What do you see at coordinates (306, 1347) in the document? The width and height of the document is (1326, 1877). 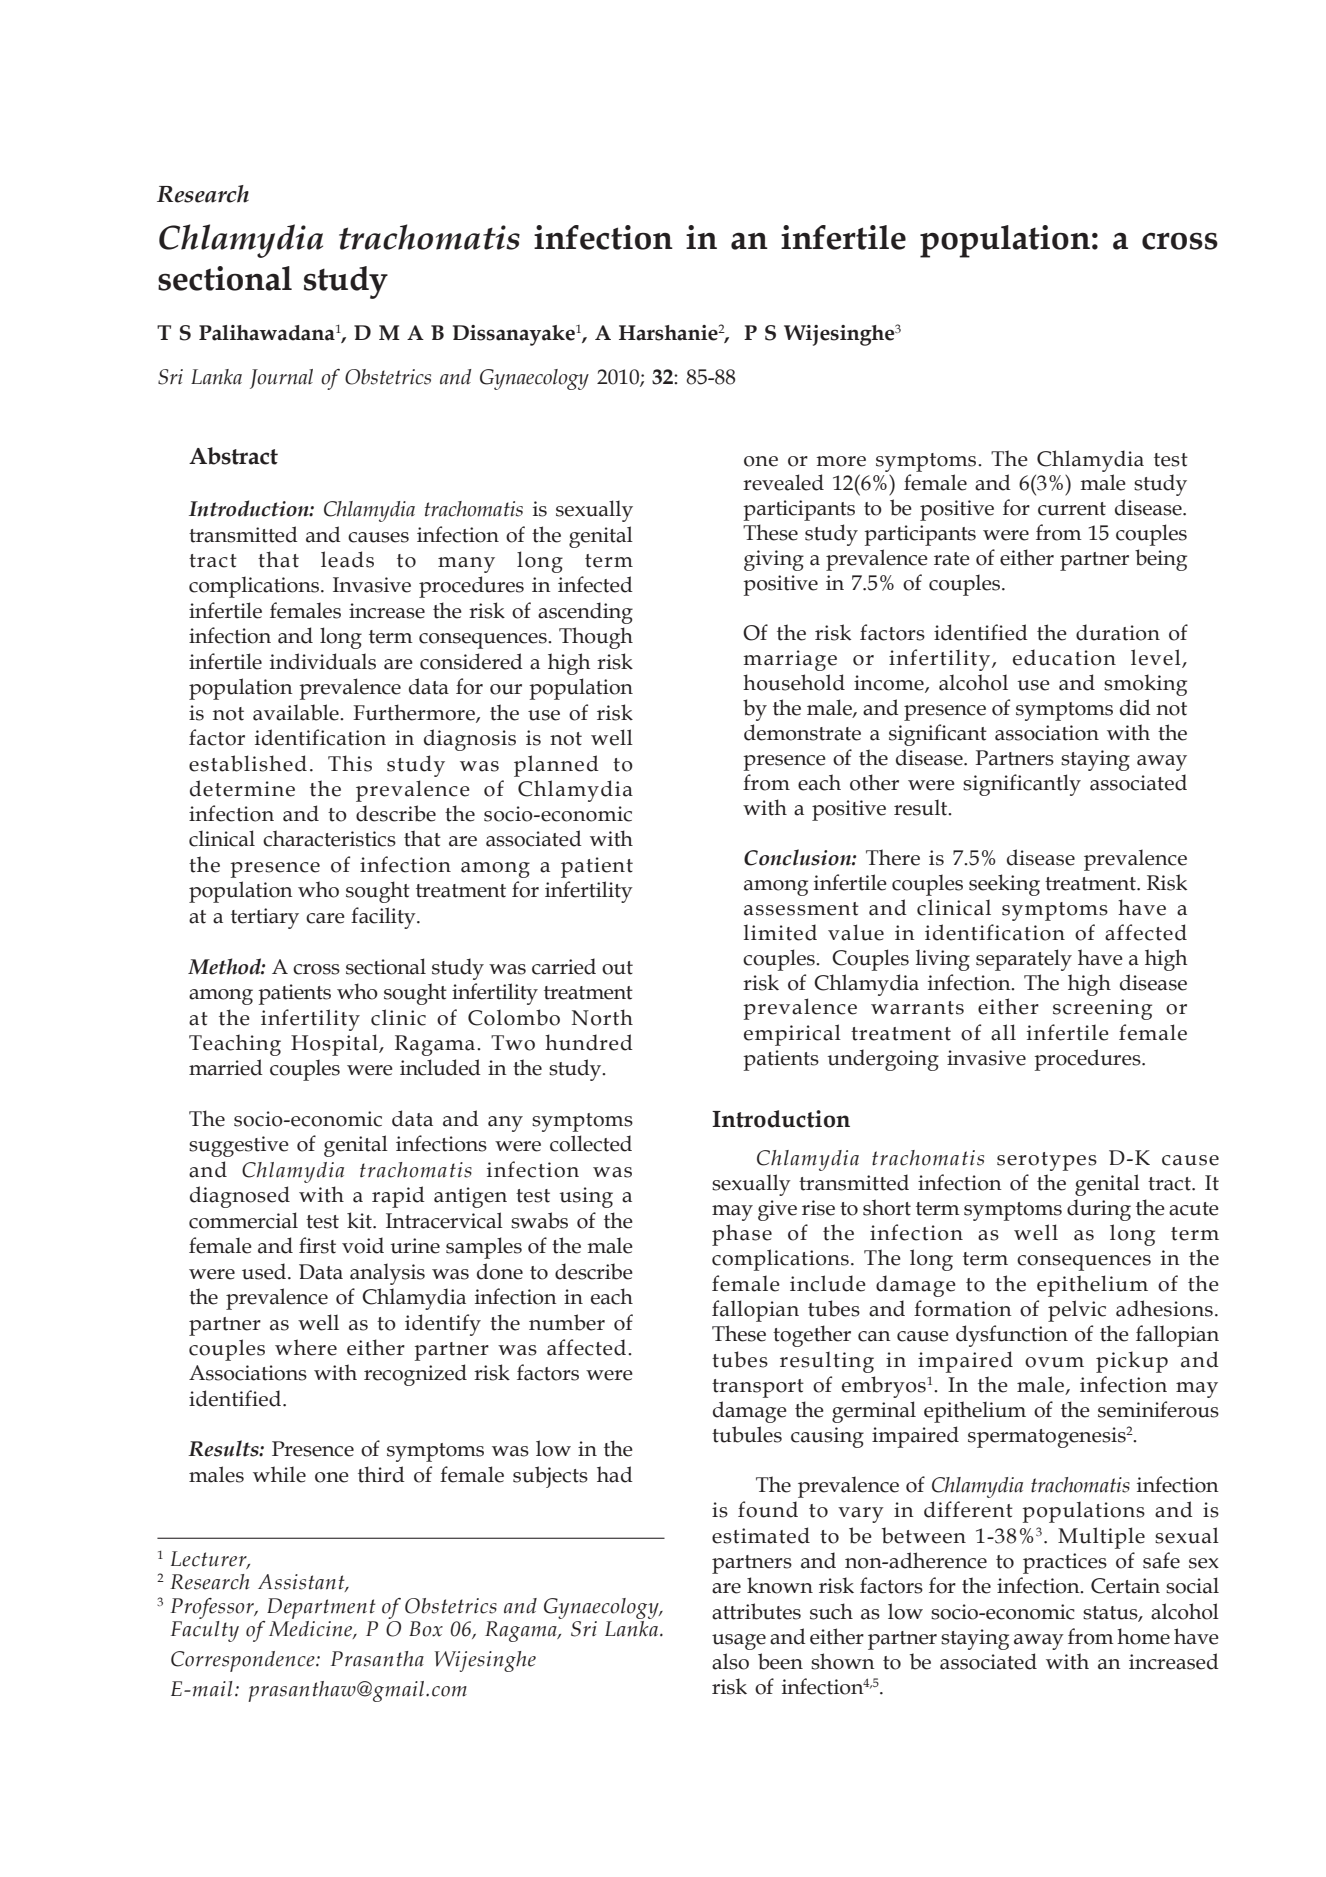 I see `where` at bounding box center [306, 1347].
